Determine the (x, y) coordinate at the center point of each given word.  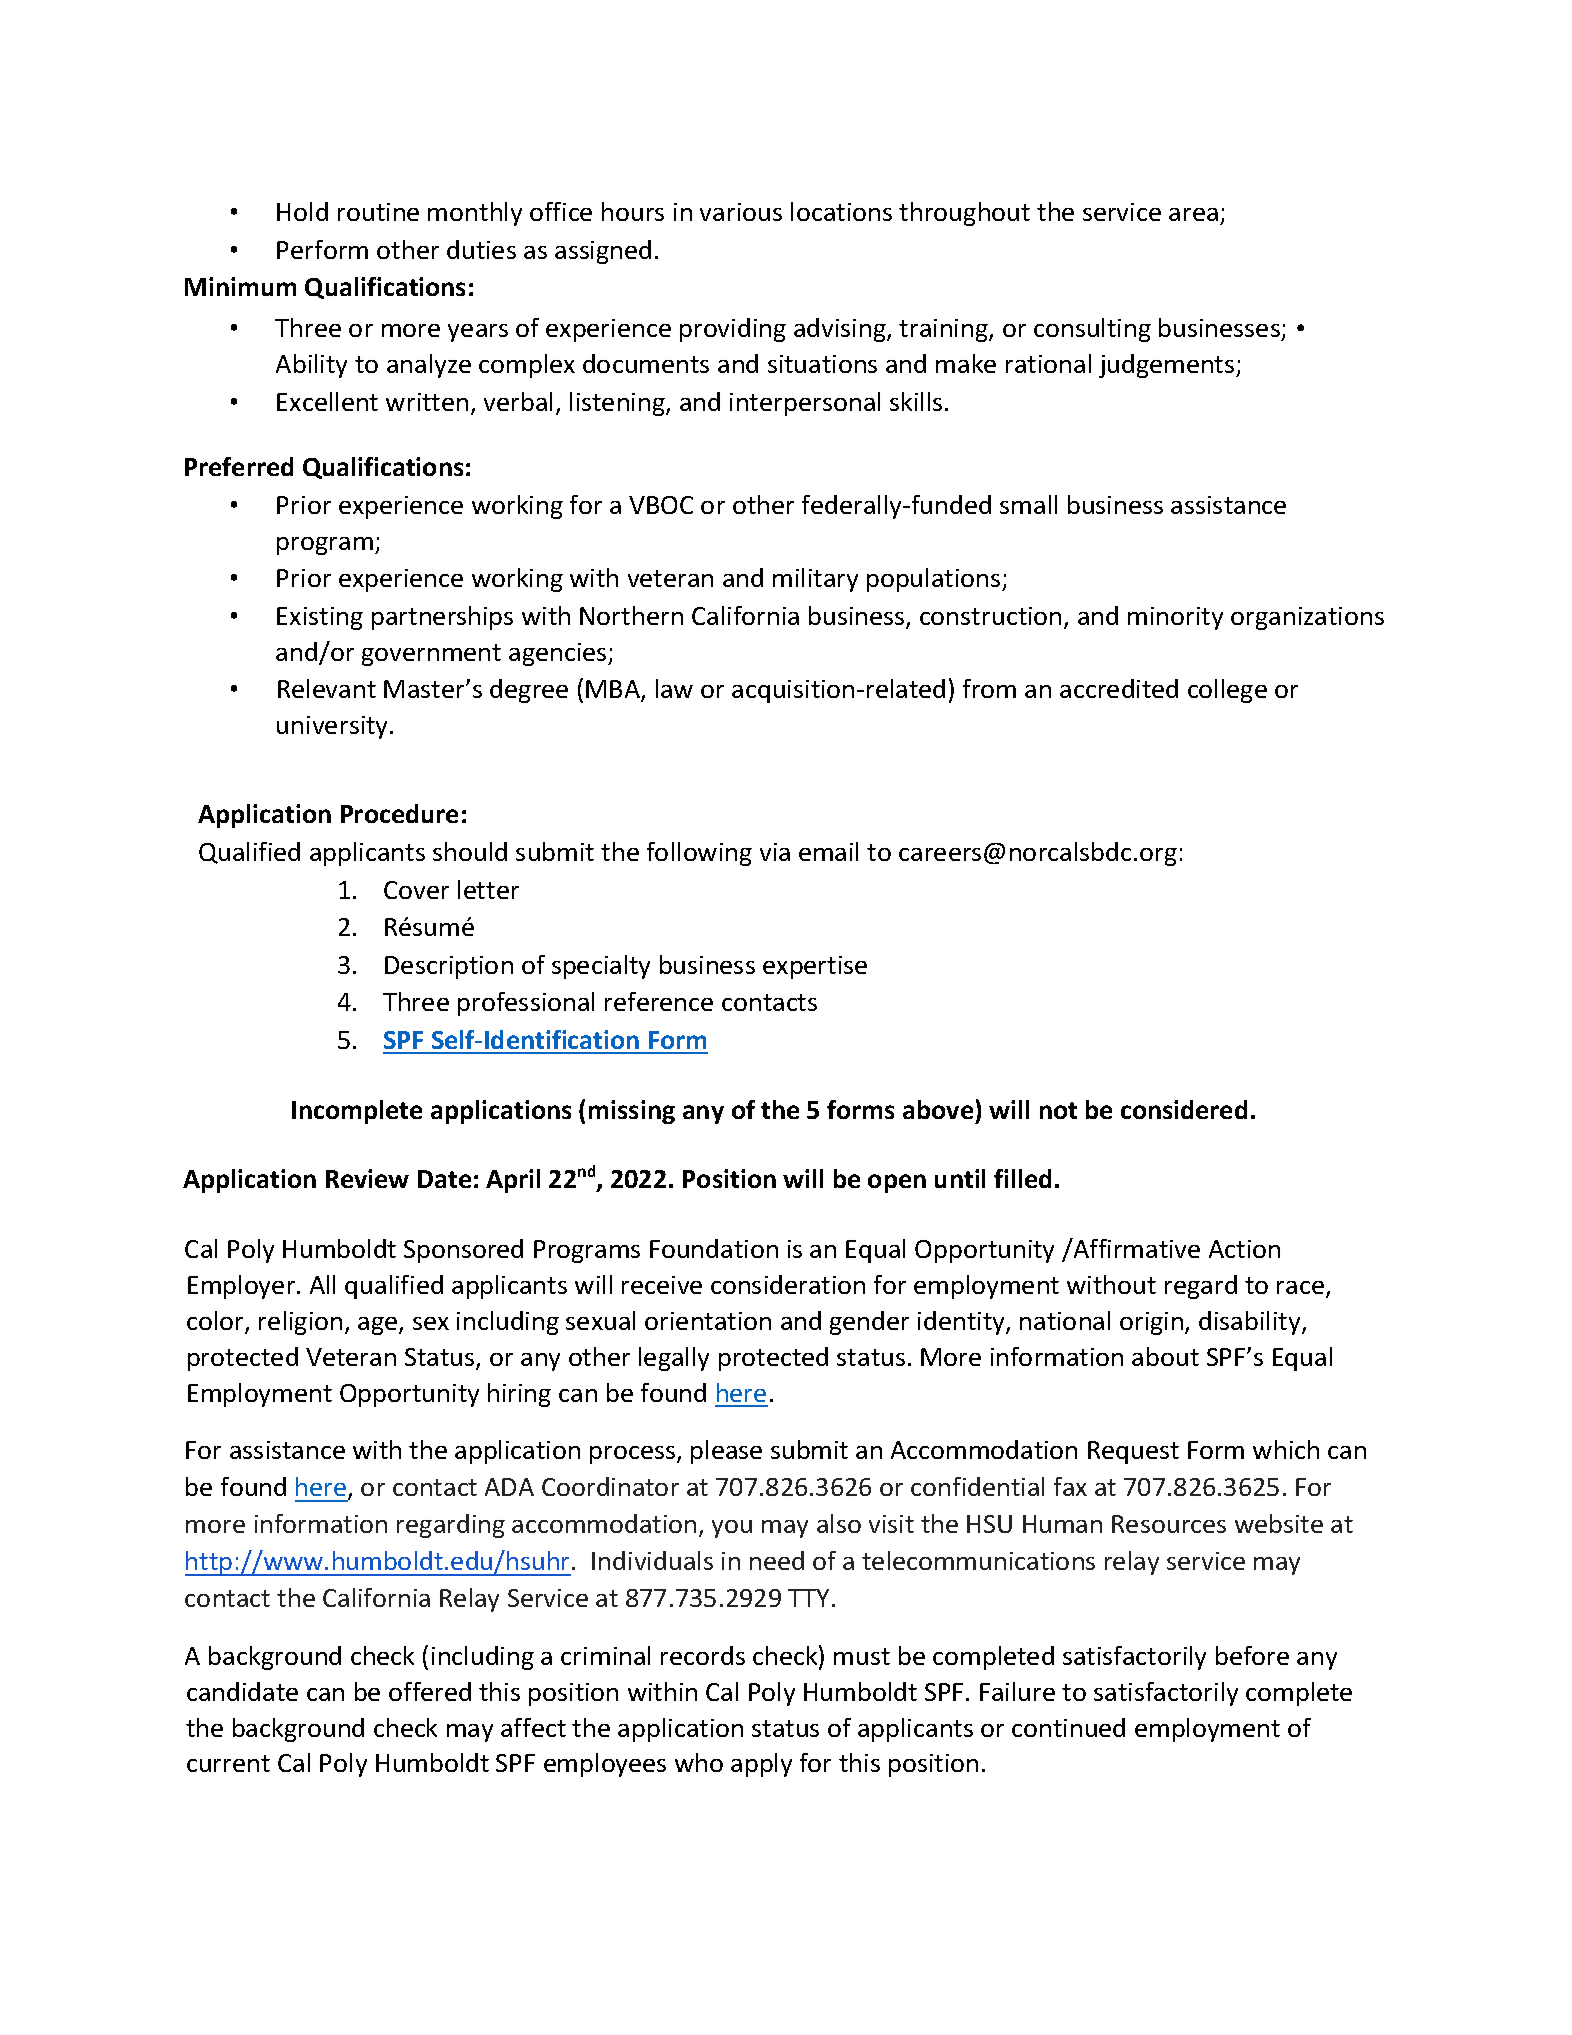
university (334, 727)
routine (378, 212)
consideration (788, 1284)
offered (430, 1691)
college (1227, 691)
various (741, 212)
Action (1244, 1249)
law (674, 688)
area (1193, 214)
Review (367, 1178)
